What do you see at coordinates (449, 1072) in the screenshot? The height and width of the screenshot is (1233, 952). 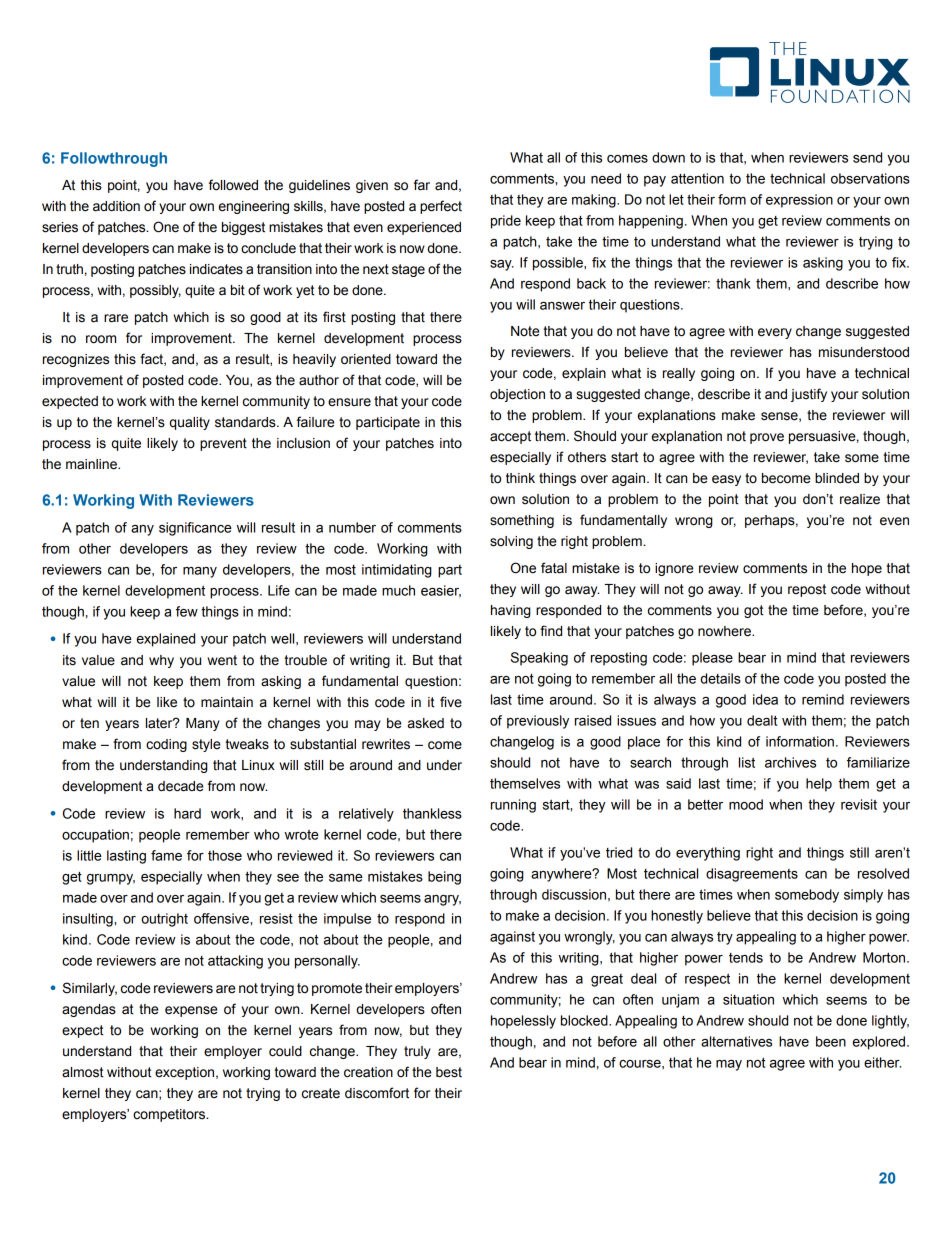 I see `best` at bounding box center [449, 1072].
